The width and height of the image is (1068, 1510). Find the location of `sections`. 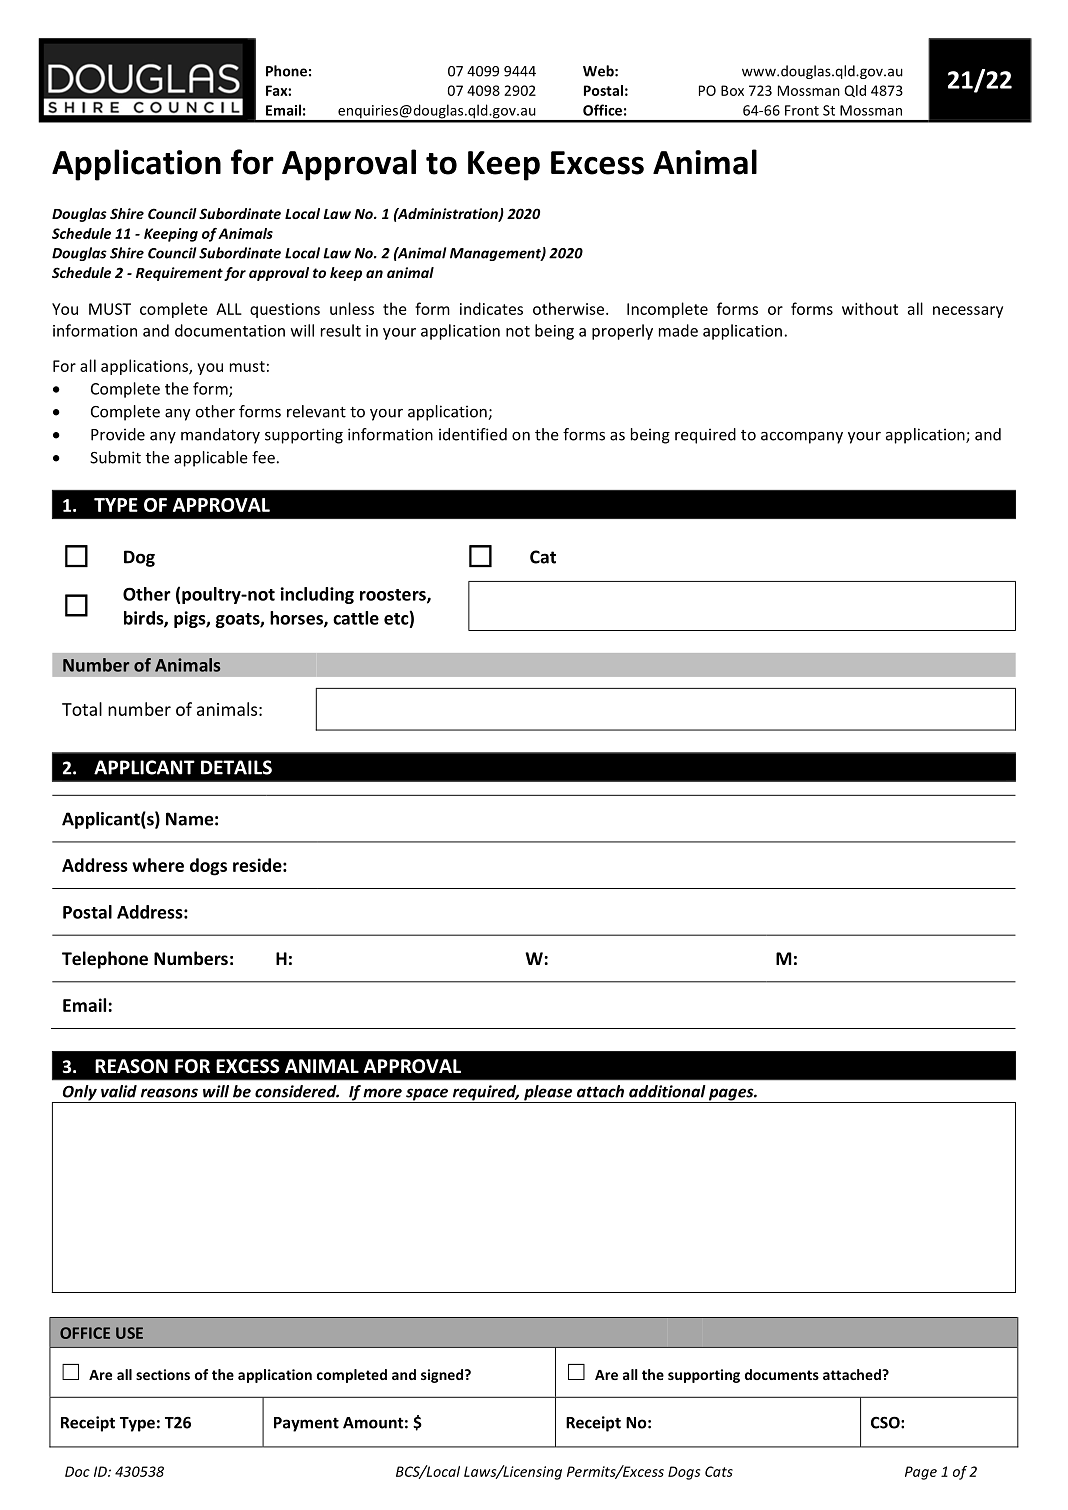

sections is located at coordinates (163, 1374).
